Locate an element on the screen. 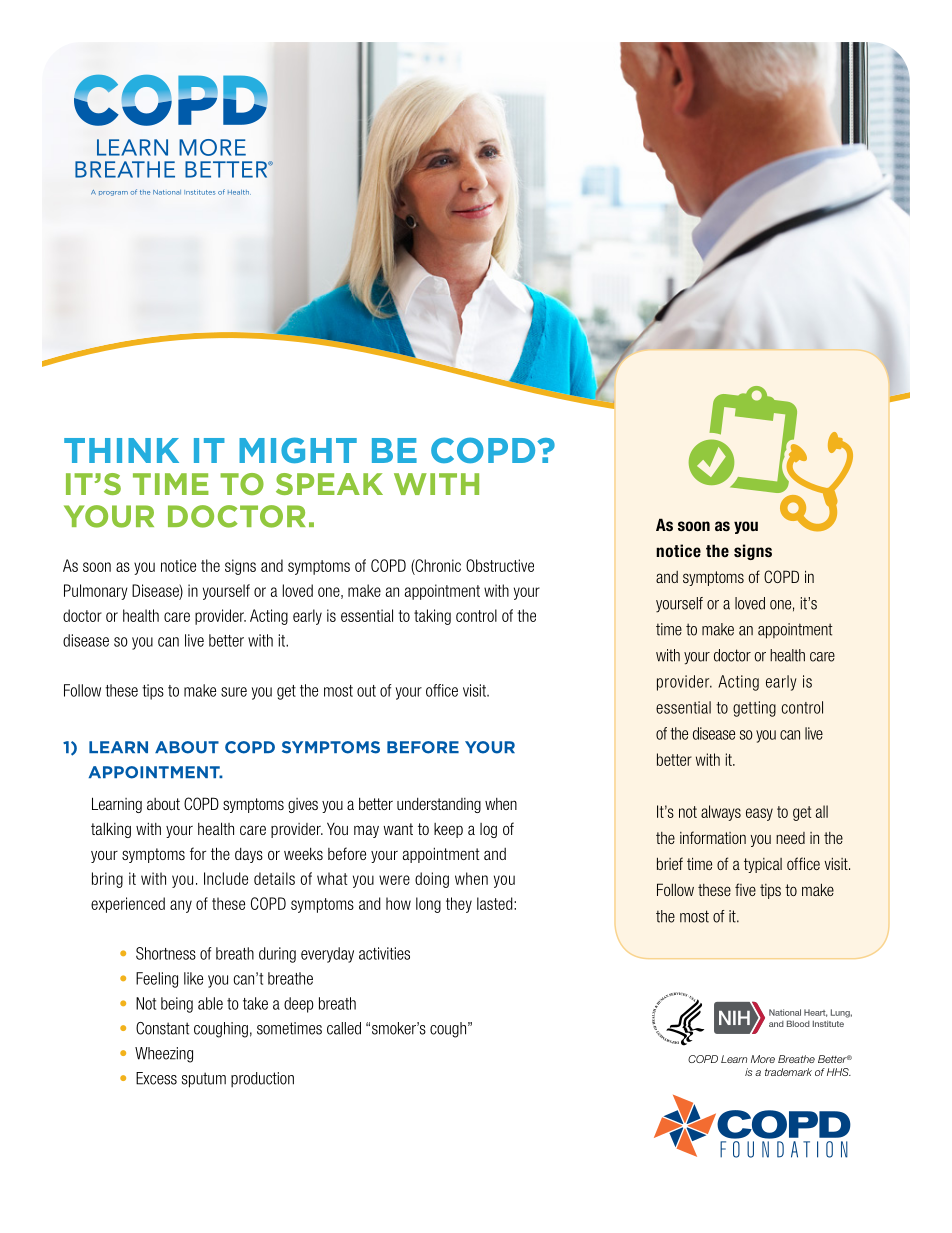 The width and height of the screenshot is (952, 1233). Think is located at coordinates (121, 450).
